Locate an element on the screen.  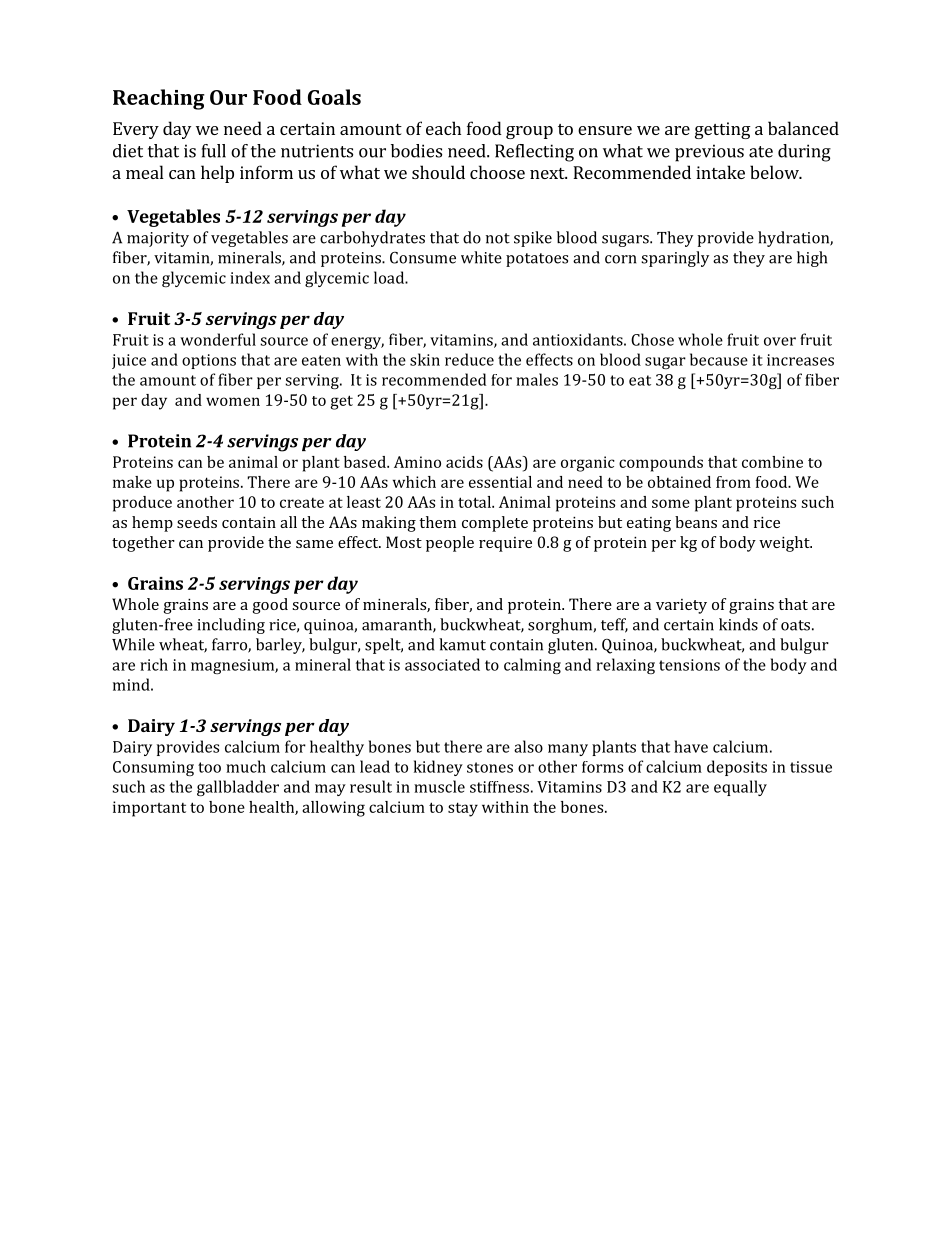
white is located at coordinates (481, 257).
